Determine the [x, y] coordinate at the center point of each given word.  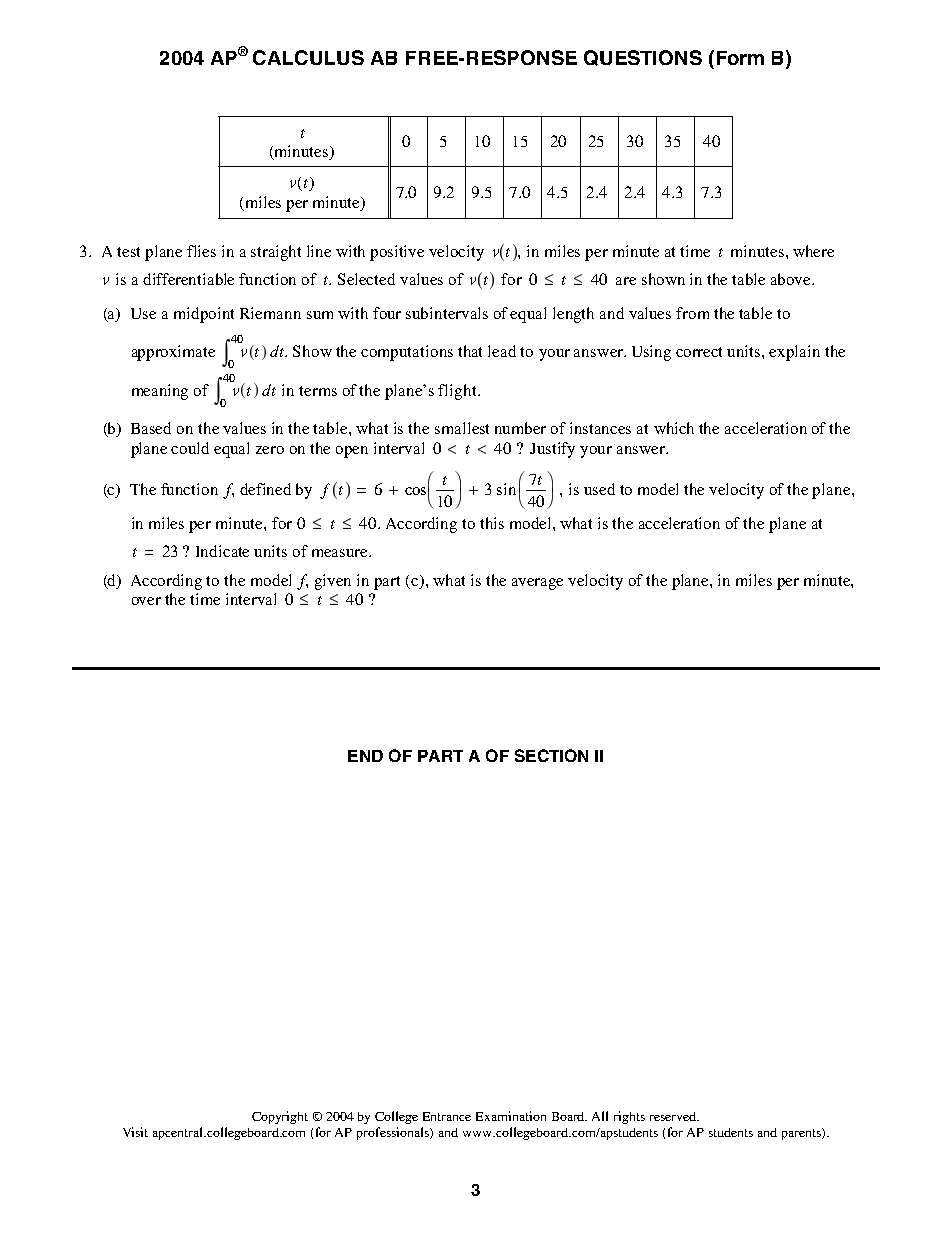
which [674, 428]
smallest [462, 428]
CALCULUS [308, 57]
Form [740, 58]
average [537, 584]
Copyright [280, 1117]
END [365, 756]
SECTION [551, 755]
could [190, 448]
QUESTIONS [643, 58]
